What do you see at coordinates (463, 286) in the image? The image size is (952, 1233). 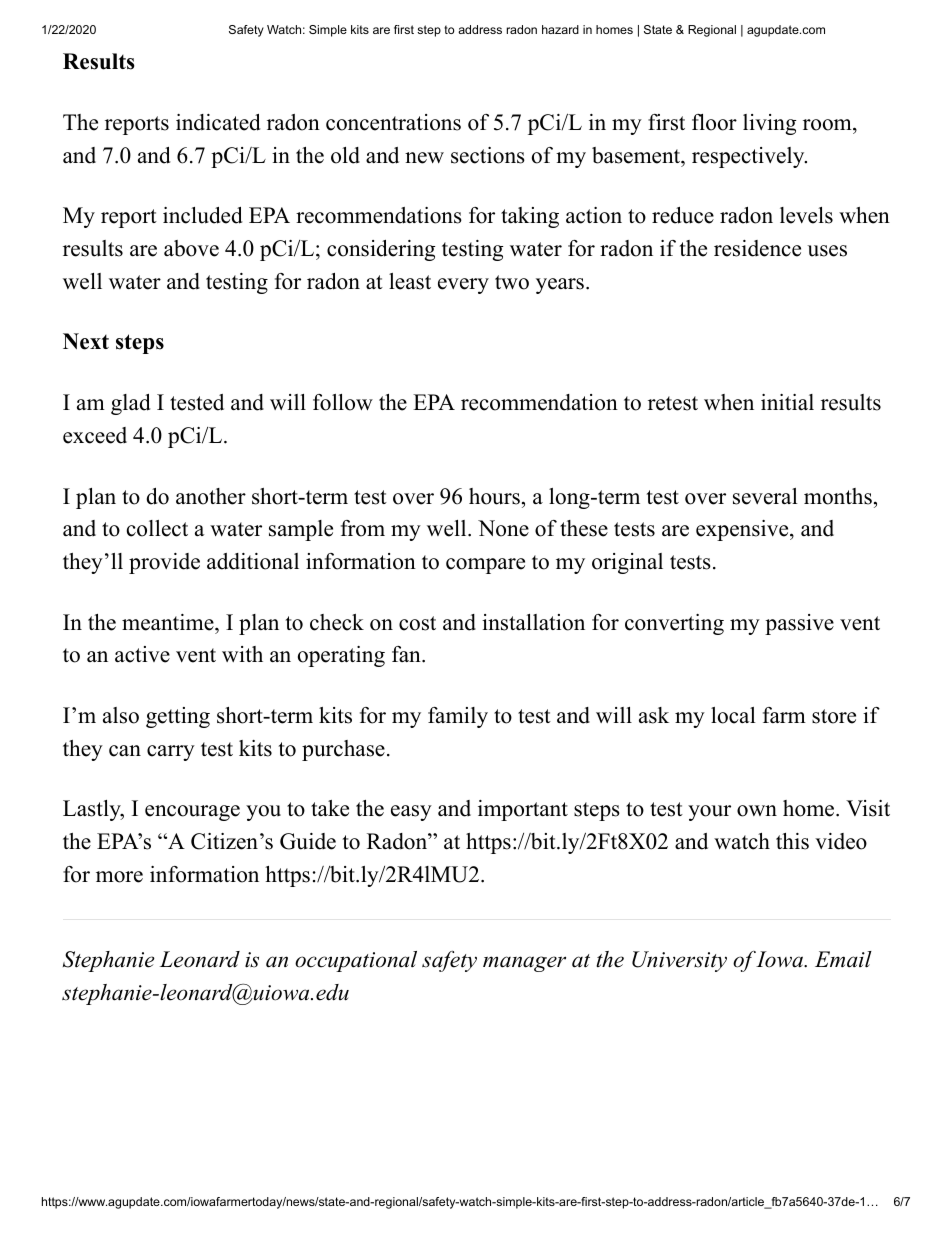 I see `every` at bounding box center [463, 286].
